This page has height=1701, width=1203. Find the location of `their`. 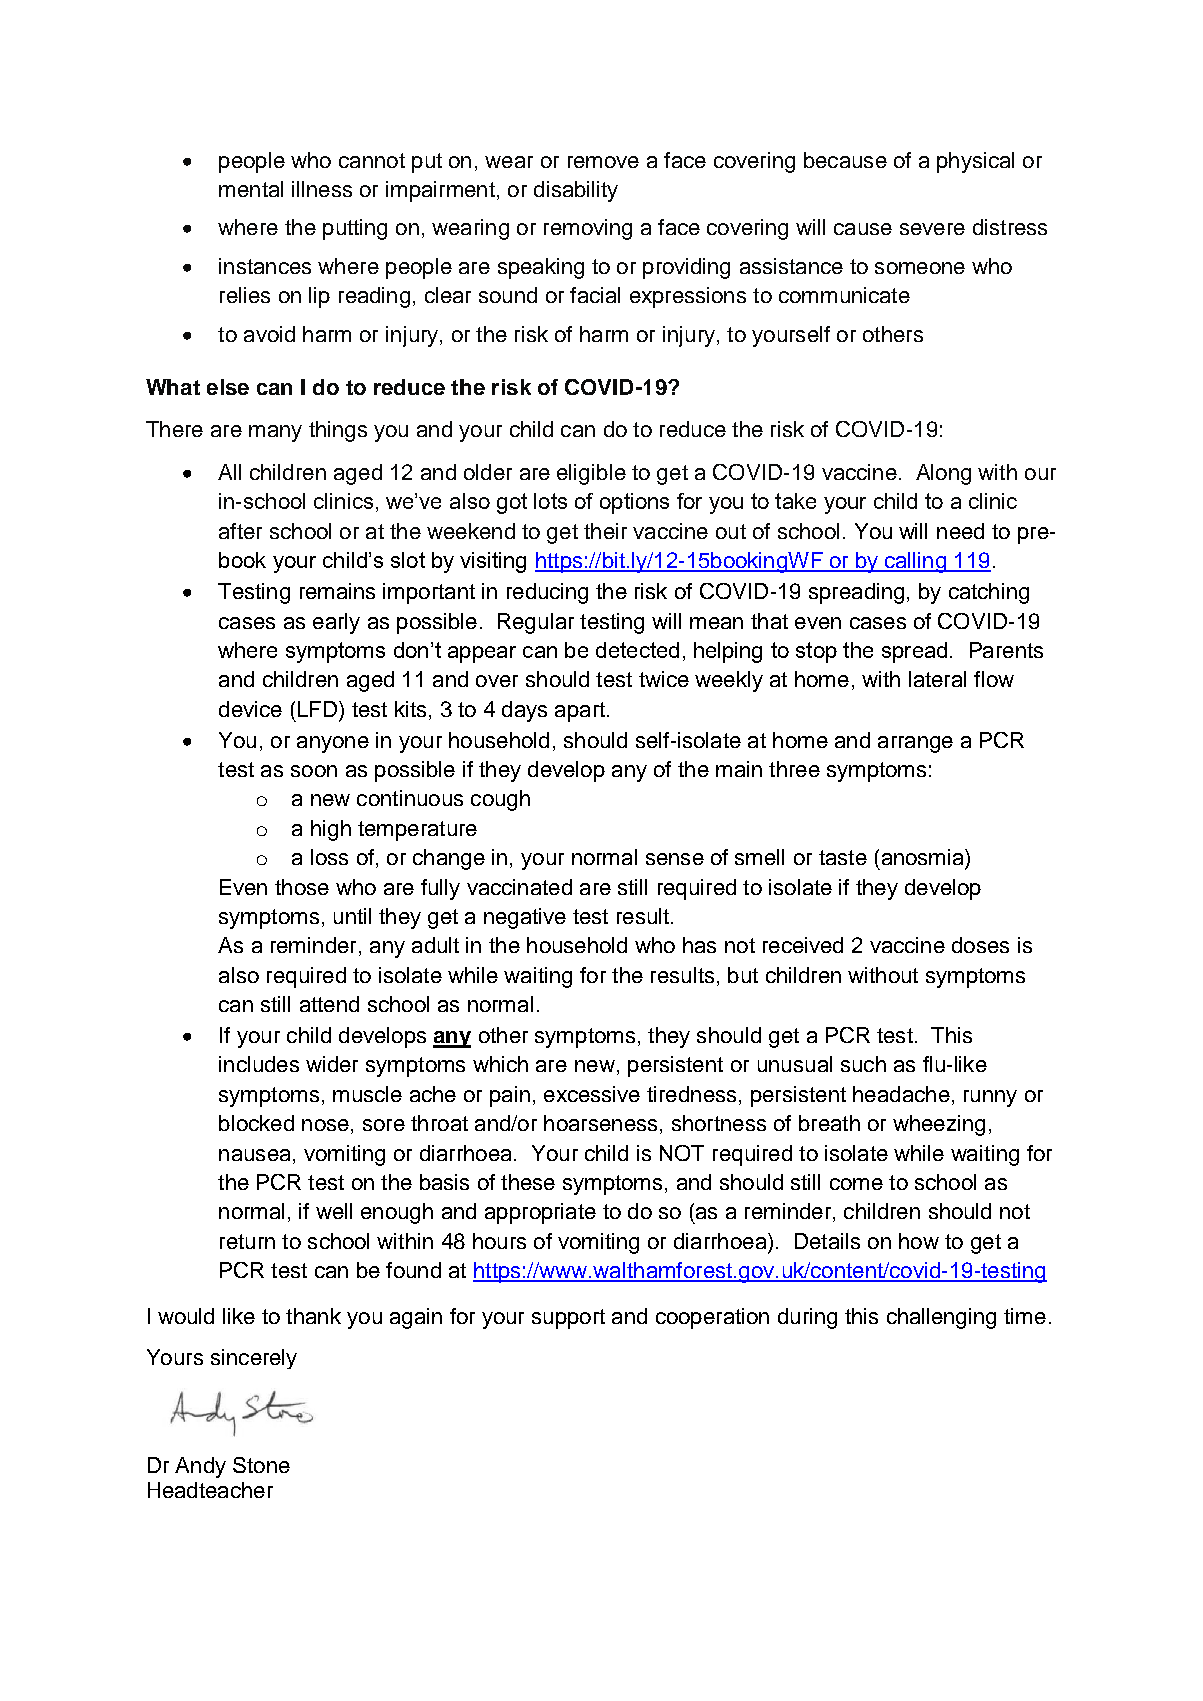

their is located at coordinates (605, 531).
